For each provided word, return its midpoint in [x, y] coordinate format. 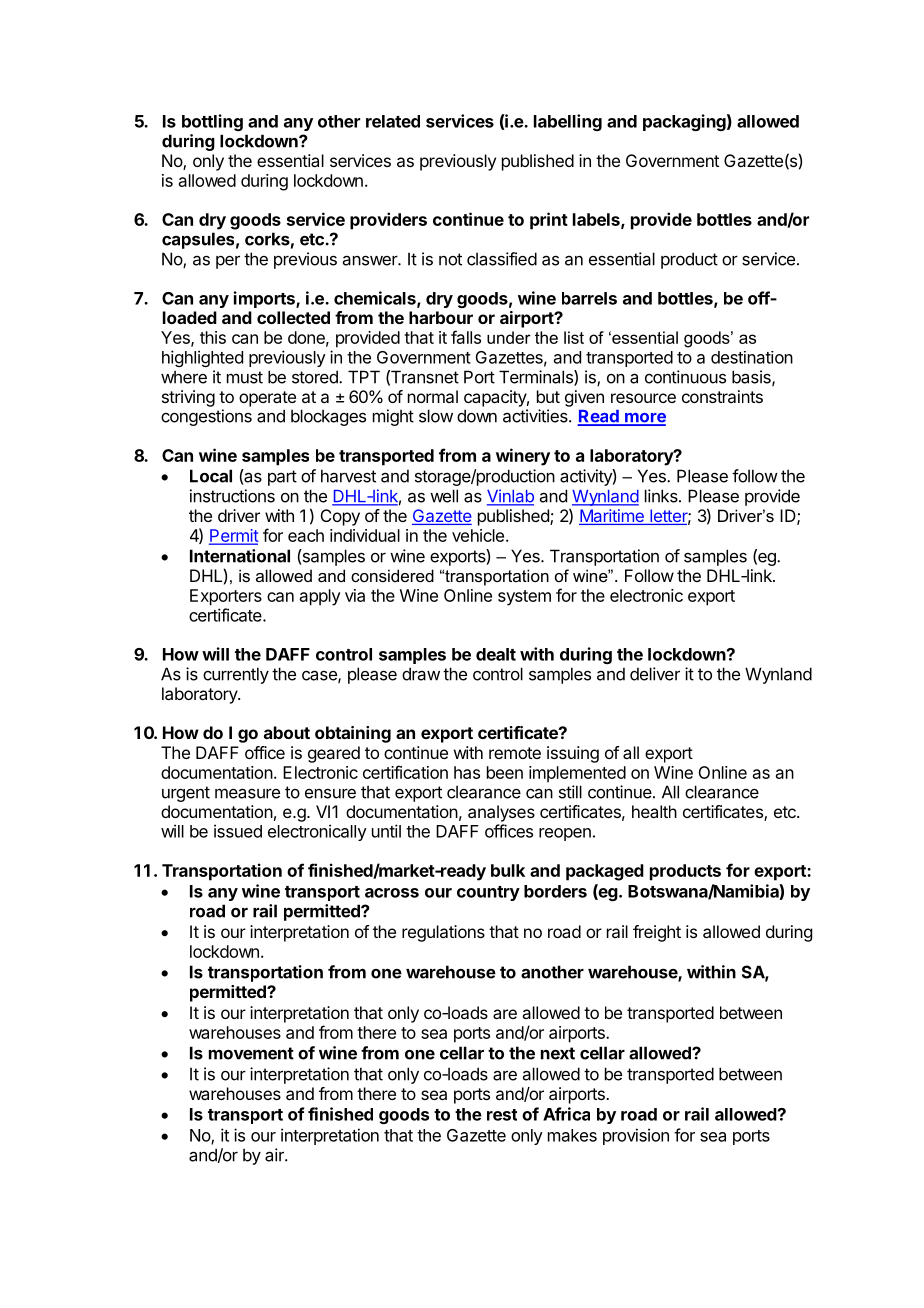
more [644, 419]
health [654, 811]
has [467, 772]
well [444, 496]
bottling [212, 122]
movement [251, 1053]
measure [247, 793]
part [282, 478]
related [393, 121]
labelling [568, 122]
